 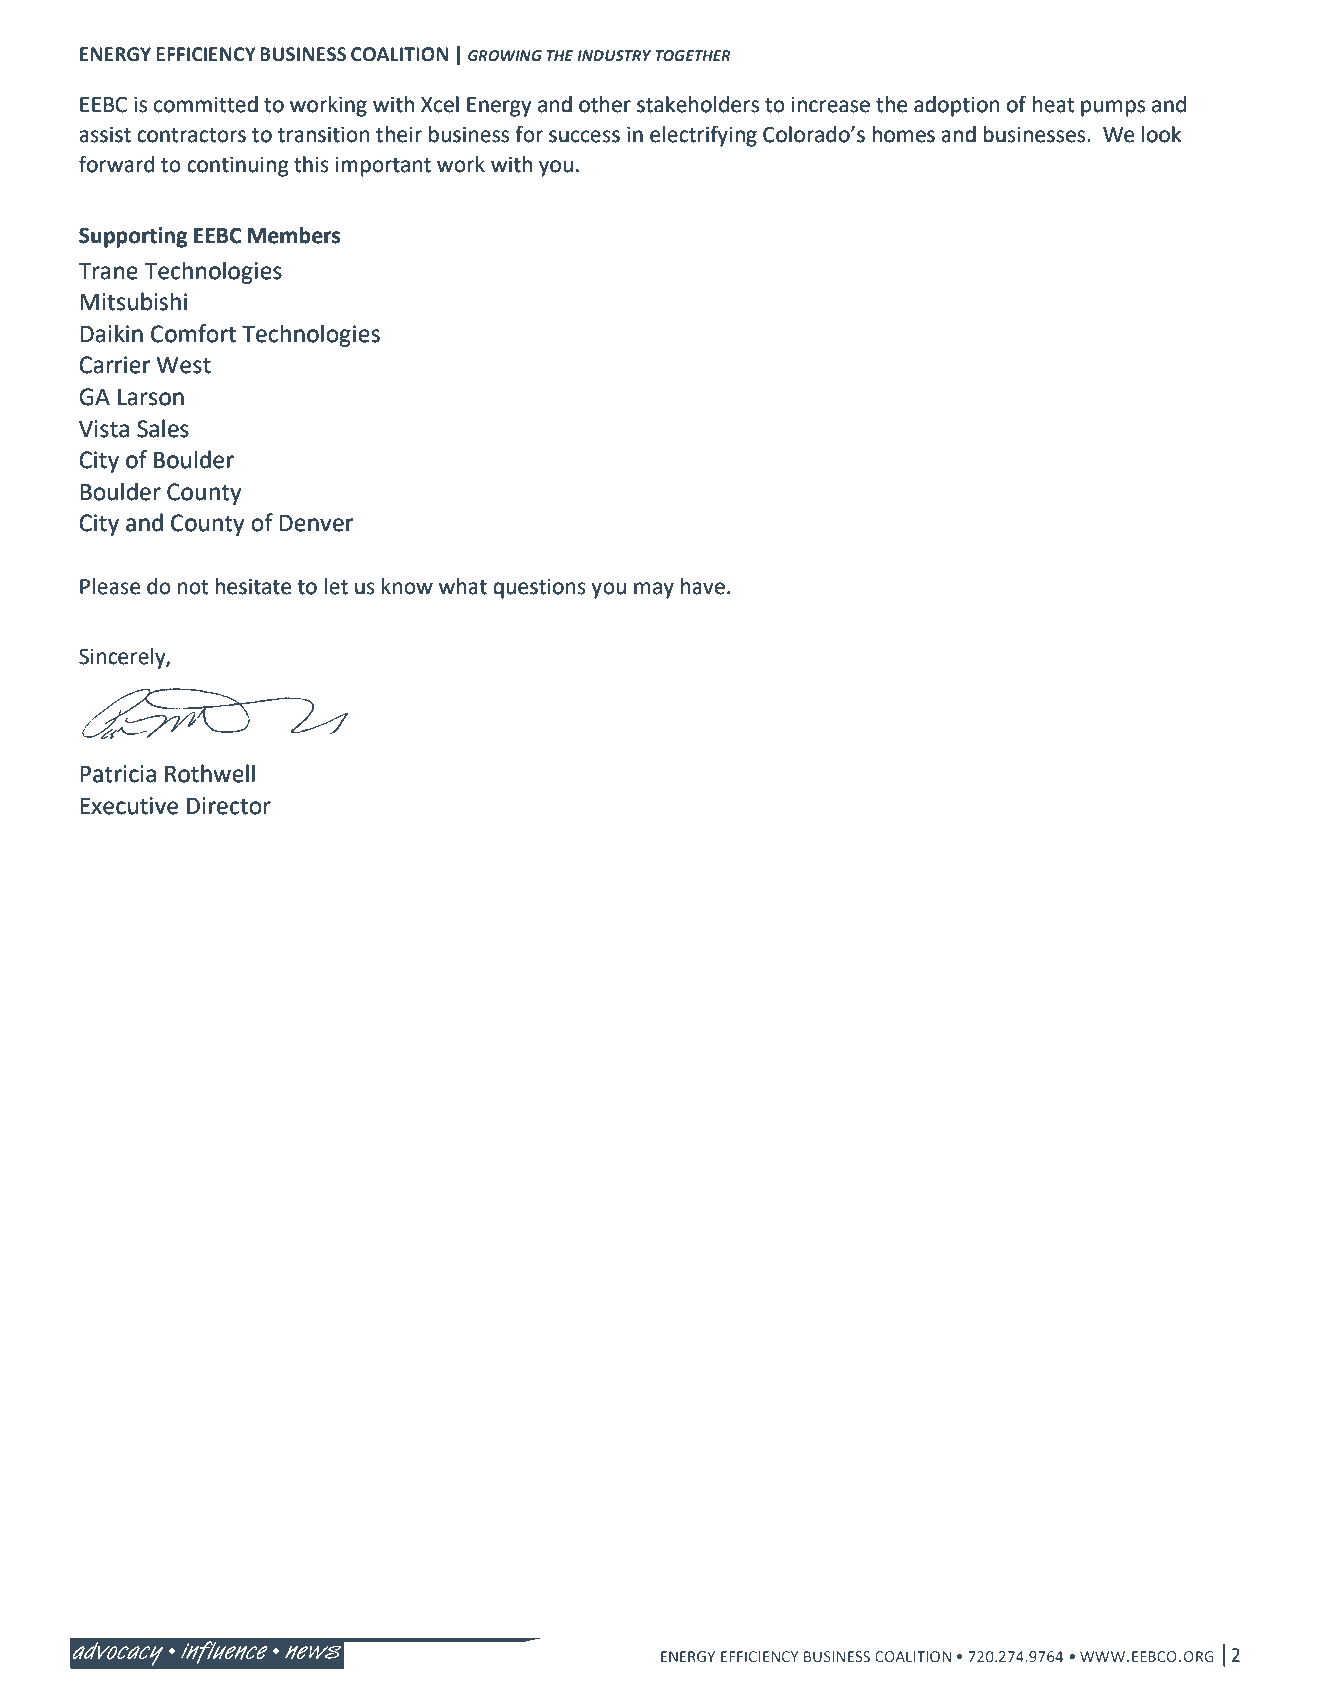 I want to click on committed, so click(x=206, y=104).
